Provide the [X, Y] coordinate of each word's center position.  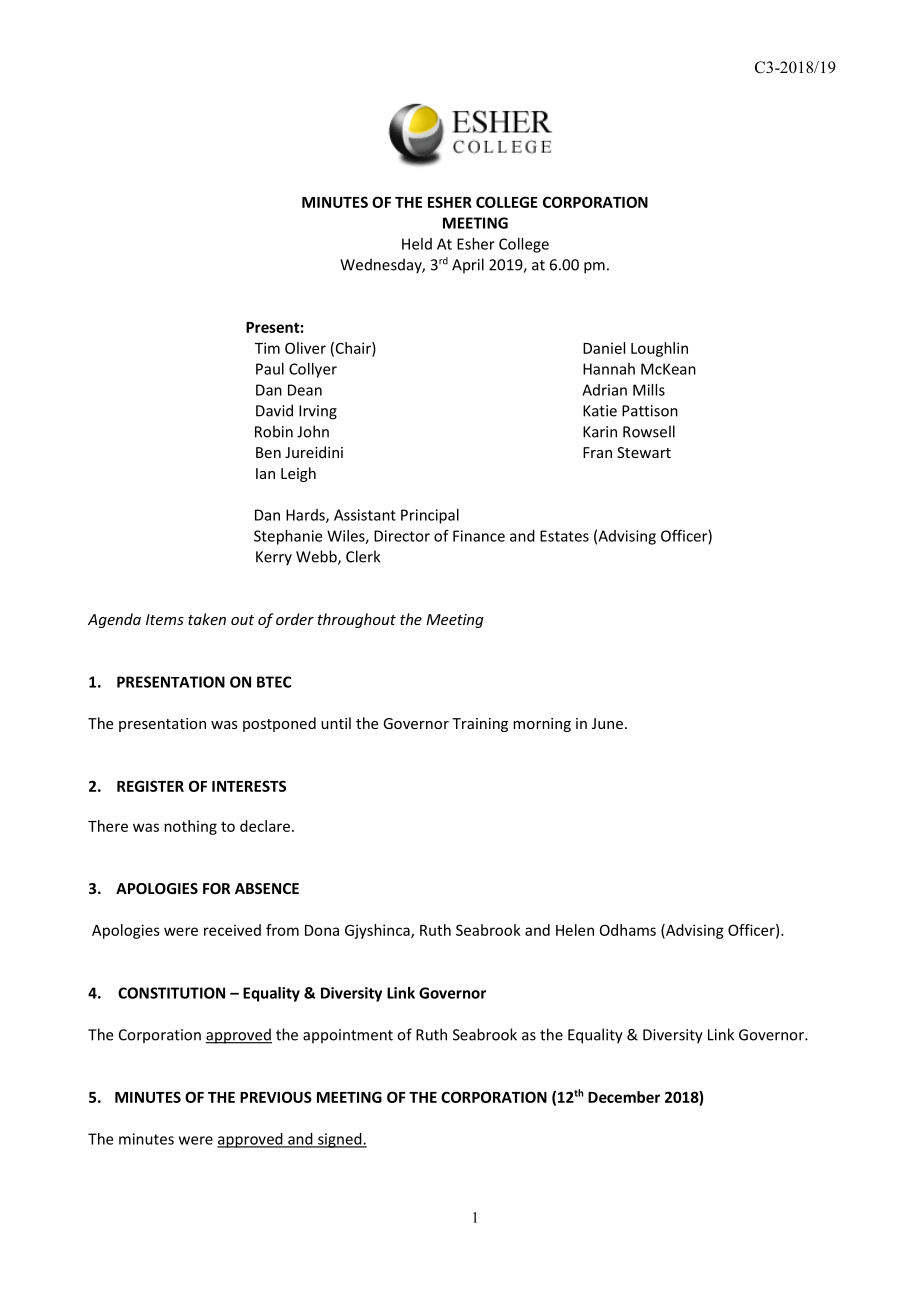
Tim [267, 348]
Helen [575, 930]
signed [340, 1140]
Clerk [363, 556]
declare [265, 826]
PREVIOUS [276, 1097]
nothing [190, 827]
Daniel [604, 348]
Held [417, 244]
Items [165, 619]
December [624, 1097]
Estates [564, 536]
